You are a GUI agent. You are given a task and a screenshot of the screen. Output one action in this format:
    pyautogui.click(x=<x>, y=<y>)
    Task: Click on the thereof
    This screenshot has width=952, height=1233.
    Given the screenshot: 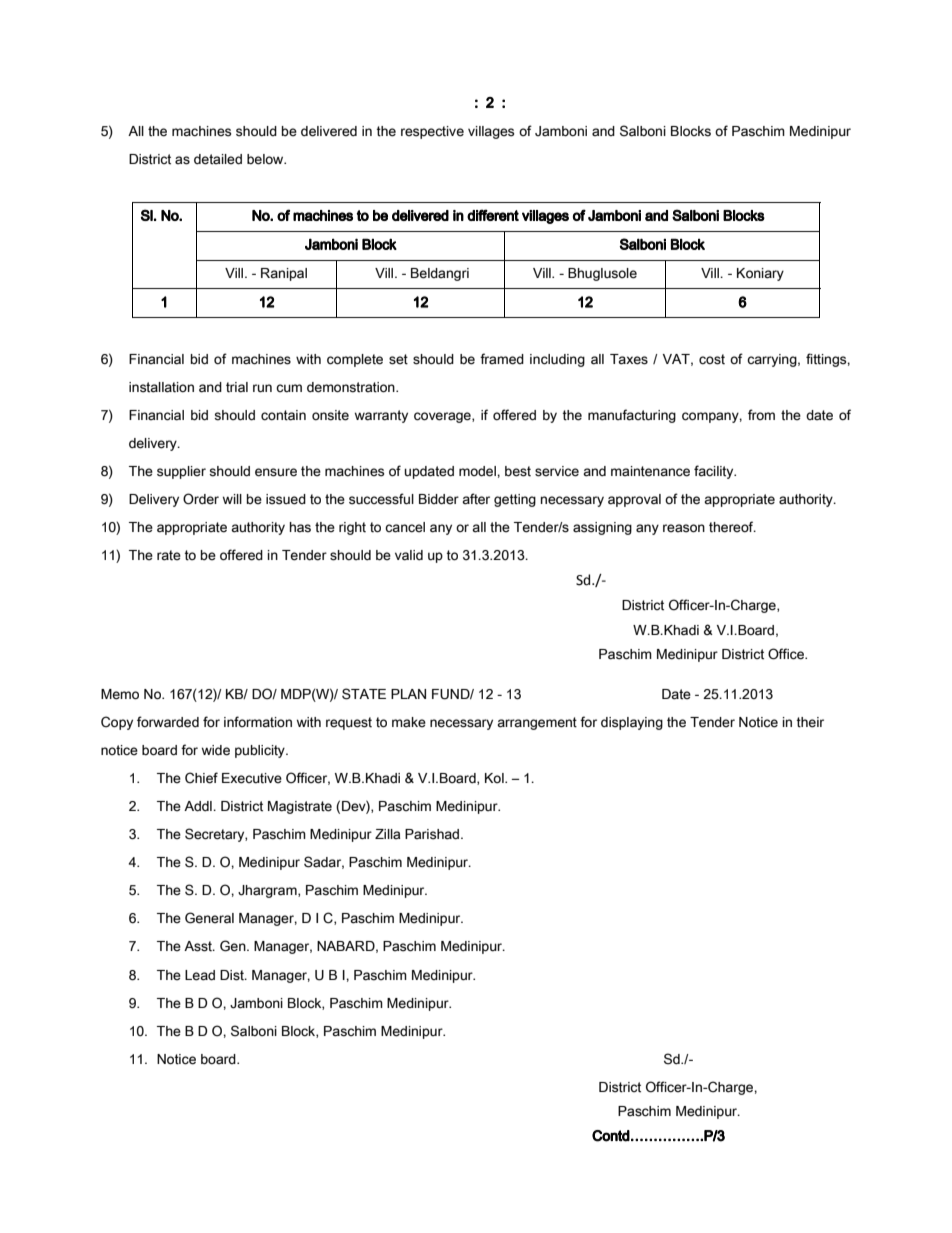 What is the action you would take?
    pyautogui.click(x=732, y=527)
